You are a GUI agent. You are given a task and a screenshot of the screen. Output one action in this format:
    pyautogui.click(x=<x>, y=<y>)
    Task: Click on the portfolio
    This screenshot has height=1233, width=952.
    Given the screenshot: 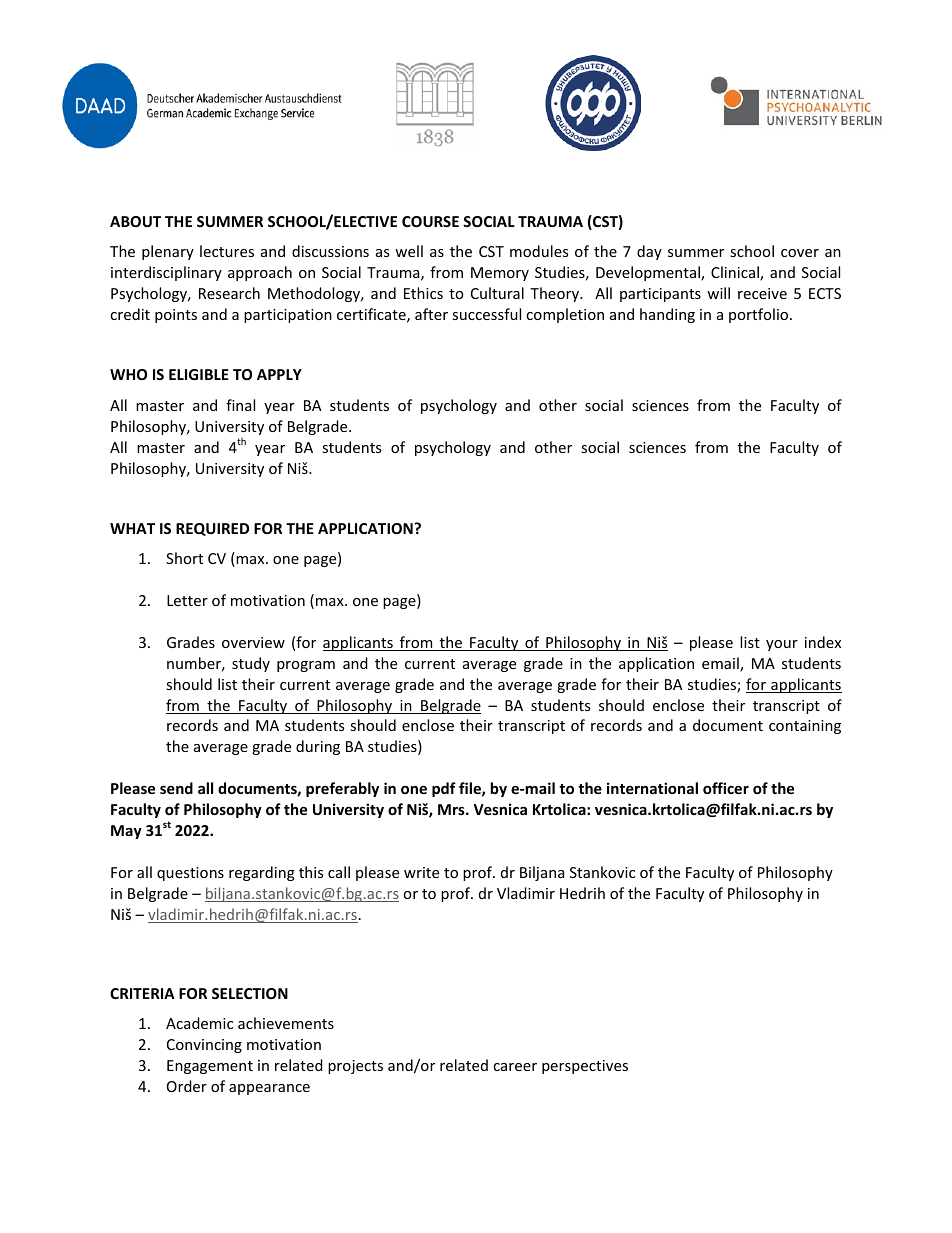 What is the action you would take?
    pyautogui.click(x=760, y=315)
